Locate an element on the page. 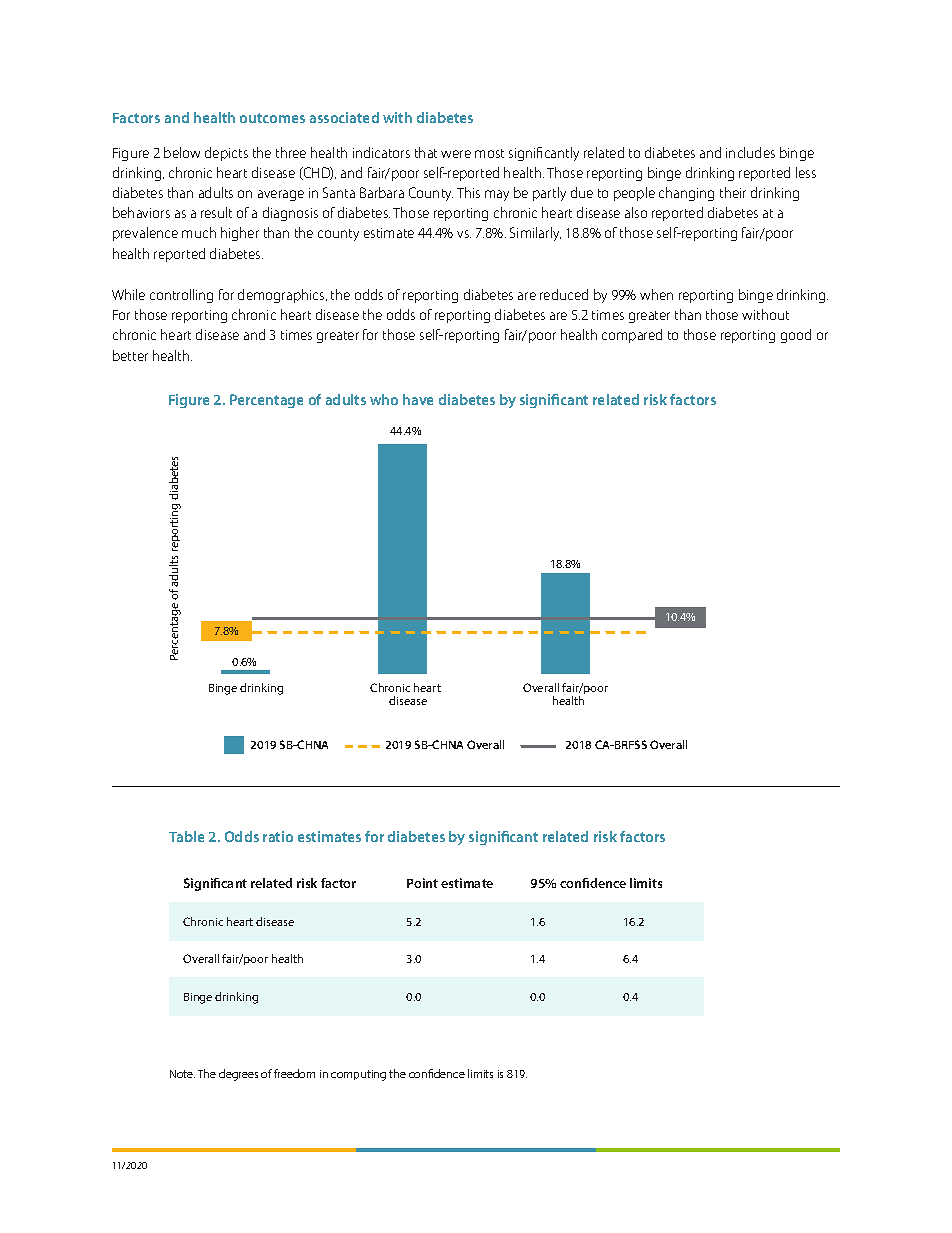  computing is located at coordinates (358, 1075).
